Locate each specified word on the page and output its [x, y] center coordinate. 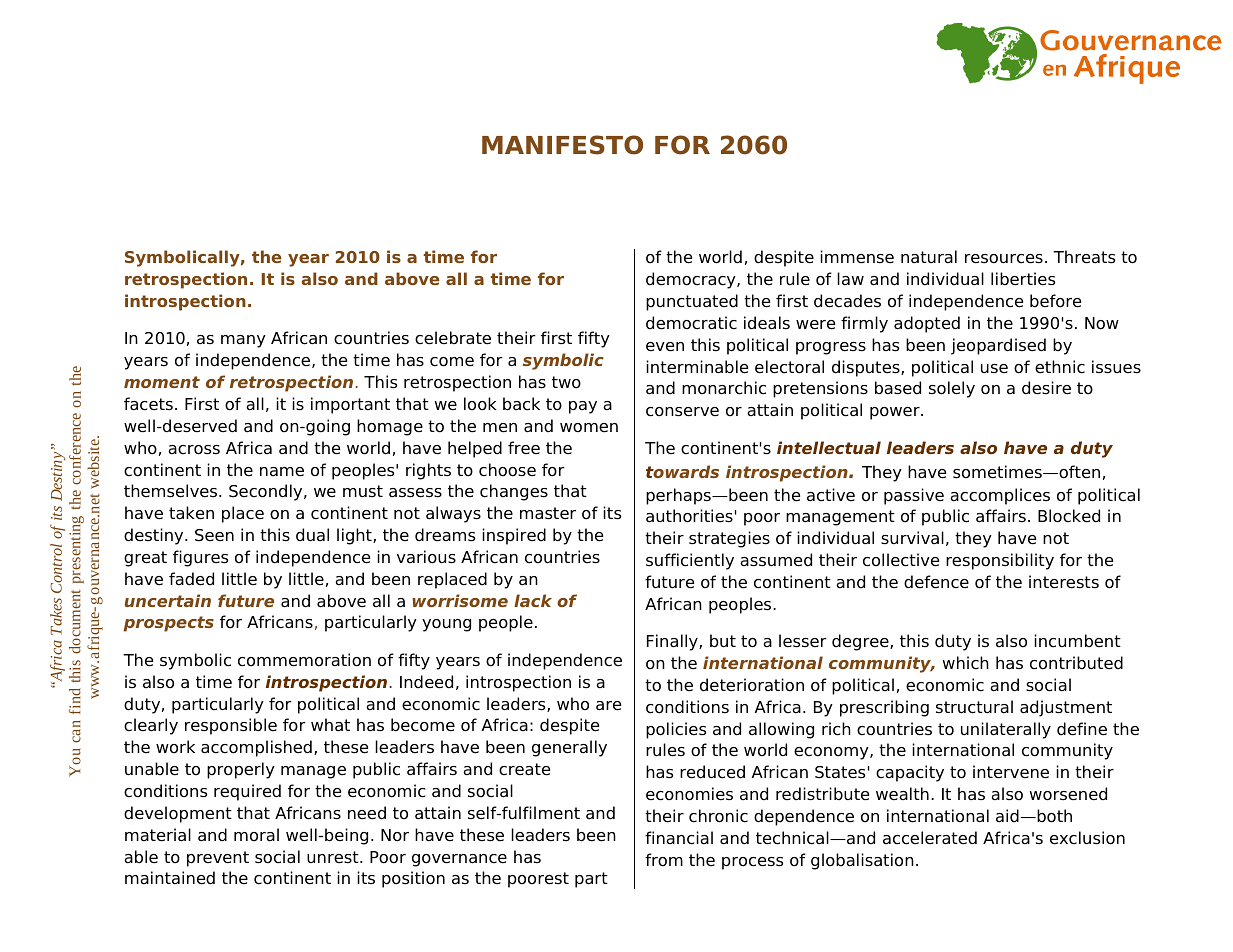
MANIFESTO [562, 145]
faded [191, 579]
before [1055, 301]
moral [256, 835]
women [589, 428]
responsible [231, 726]
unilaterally [1006, 730]
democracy [692, 280]
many [243, 341]
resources [1004, 259]
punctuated [692, 302]
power [896, 413]
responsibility [1000, 561]
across [194, 450]
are [608, 706]
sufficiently [690, 561]
